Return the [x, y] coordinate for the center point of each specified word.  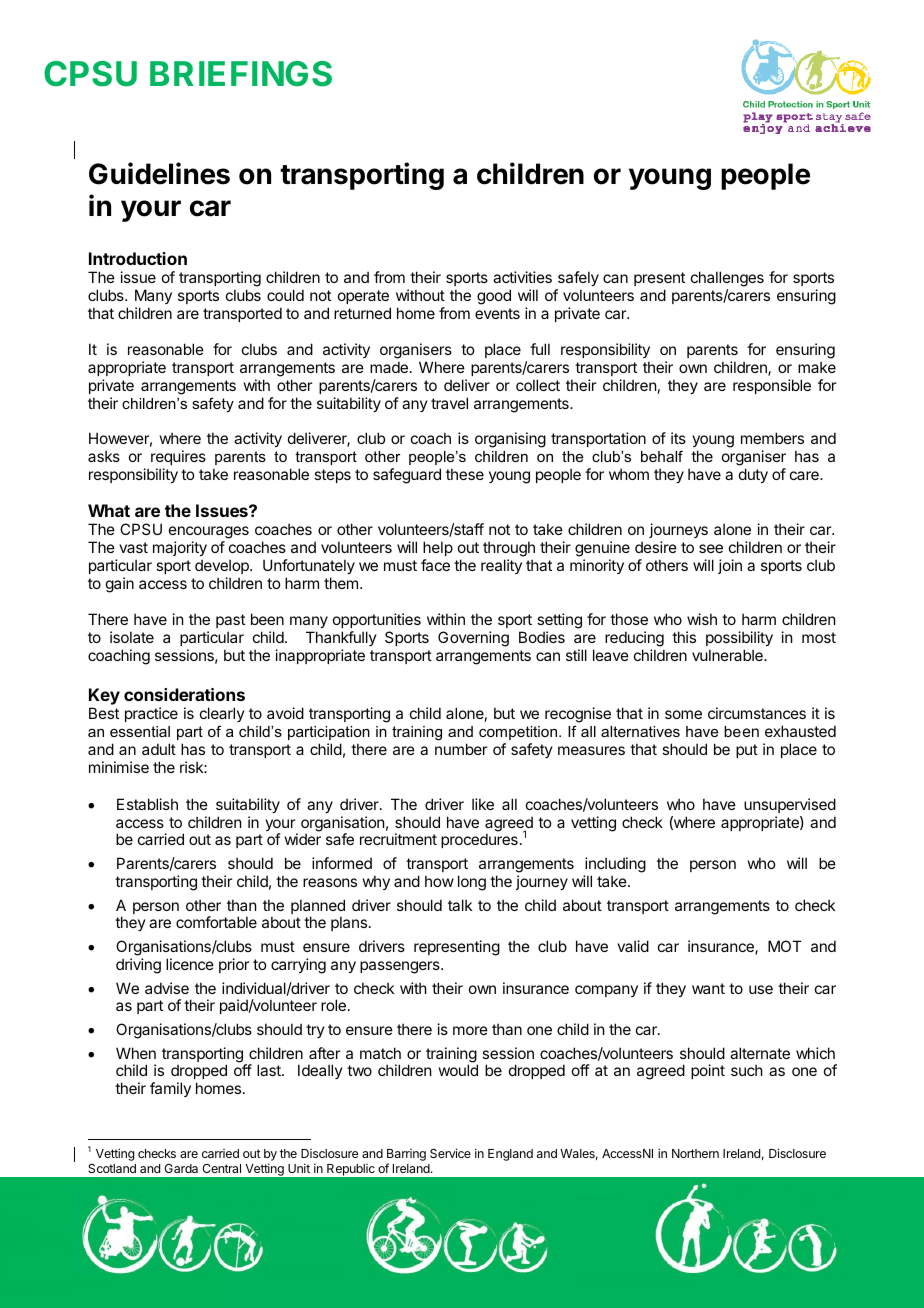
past [230, 621]
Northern [695, 1153]
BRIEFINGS [241, 74]
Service [450, 1153]
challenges [727, 280]
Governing [473, 639]
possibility [739, 638]
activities [522, 277]
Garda [181, 1168]
